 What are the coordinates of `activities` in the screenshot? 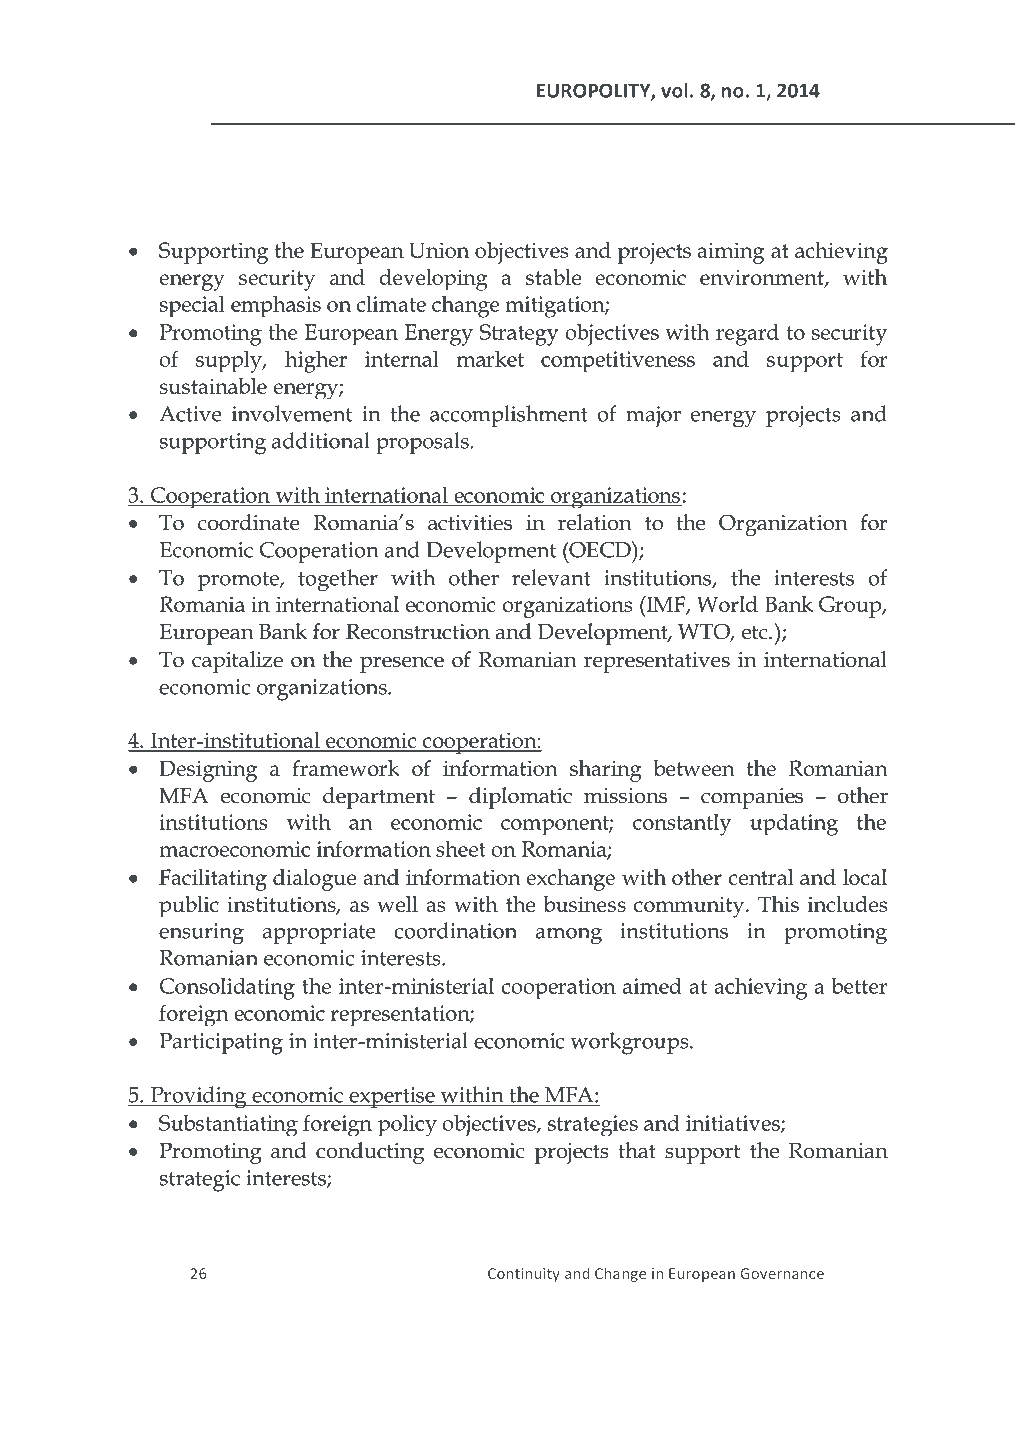 It's located at (470, 523).
